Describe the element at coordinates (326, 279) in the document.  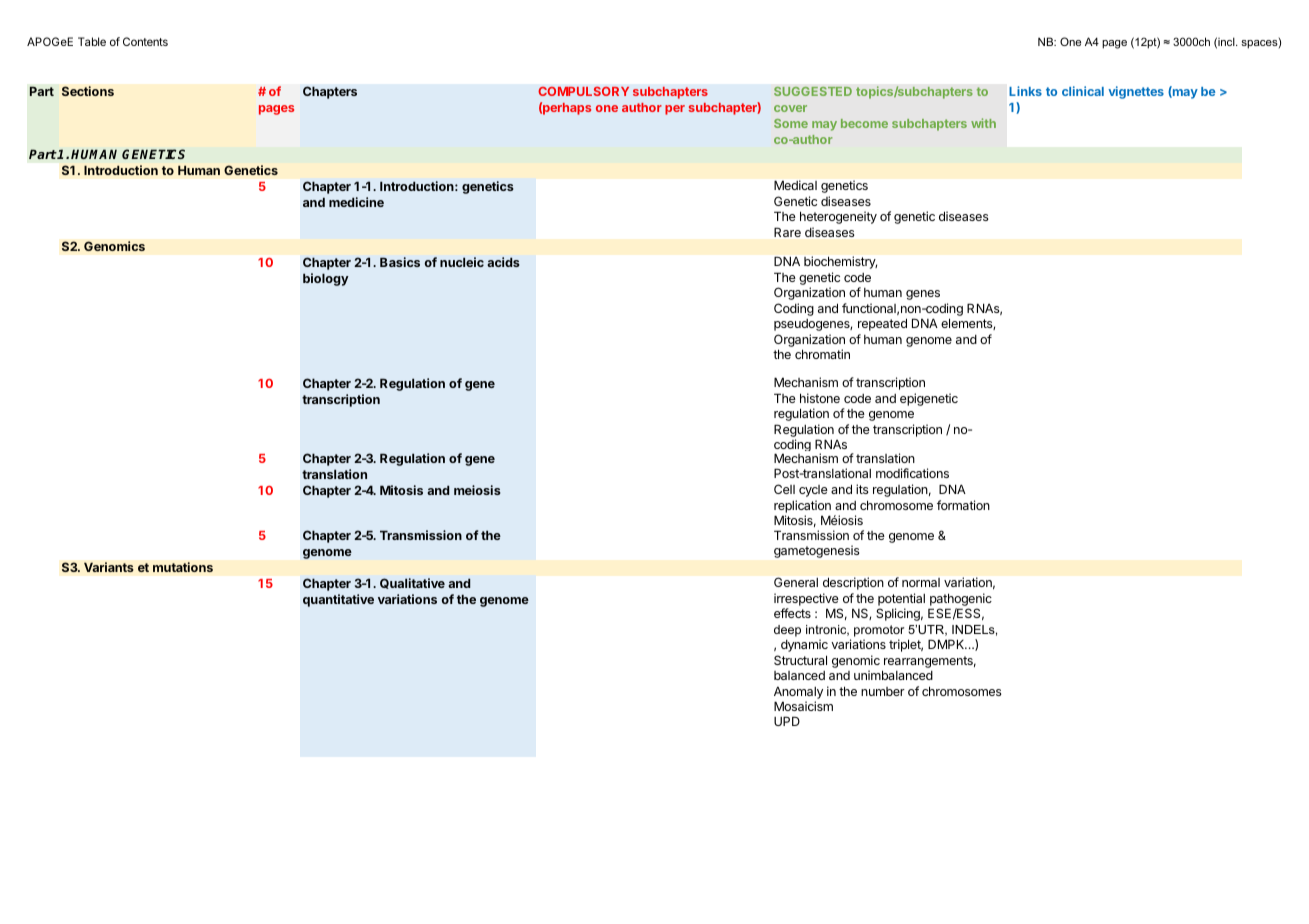
I see `biology` at that location.
